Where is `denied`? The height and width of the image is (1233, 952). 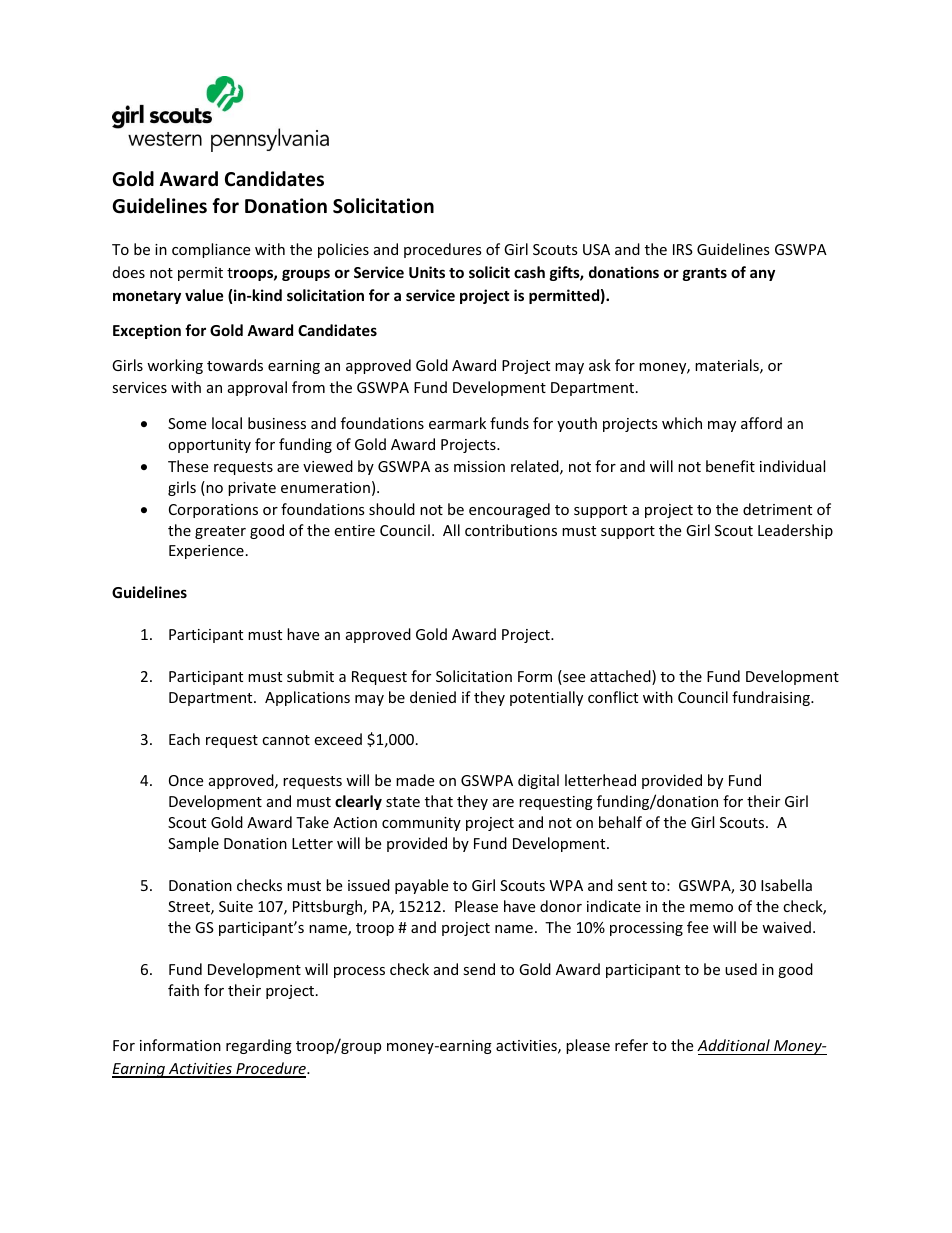
denied is located at coordinates (433, 697).
